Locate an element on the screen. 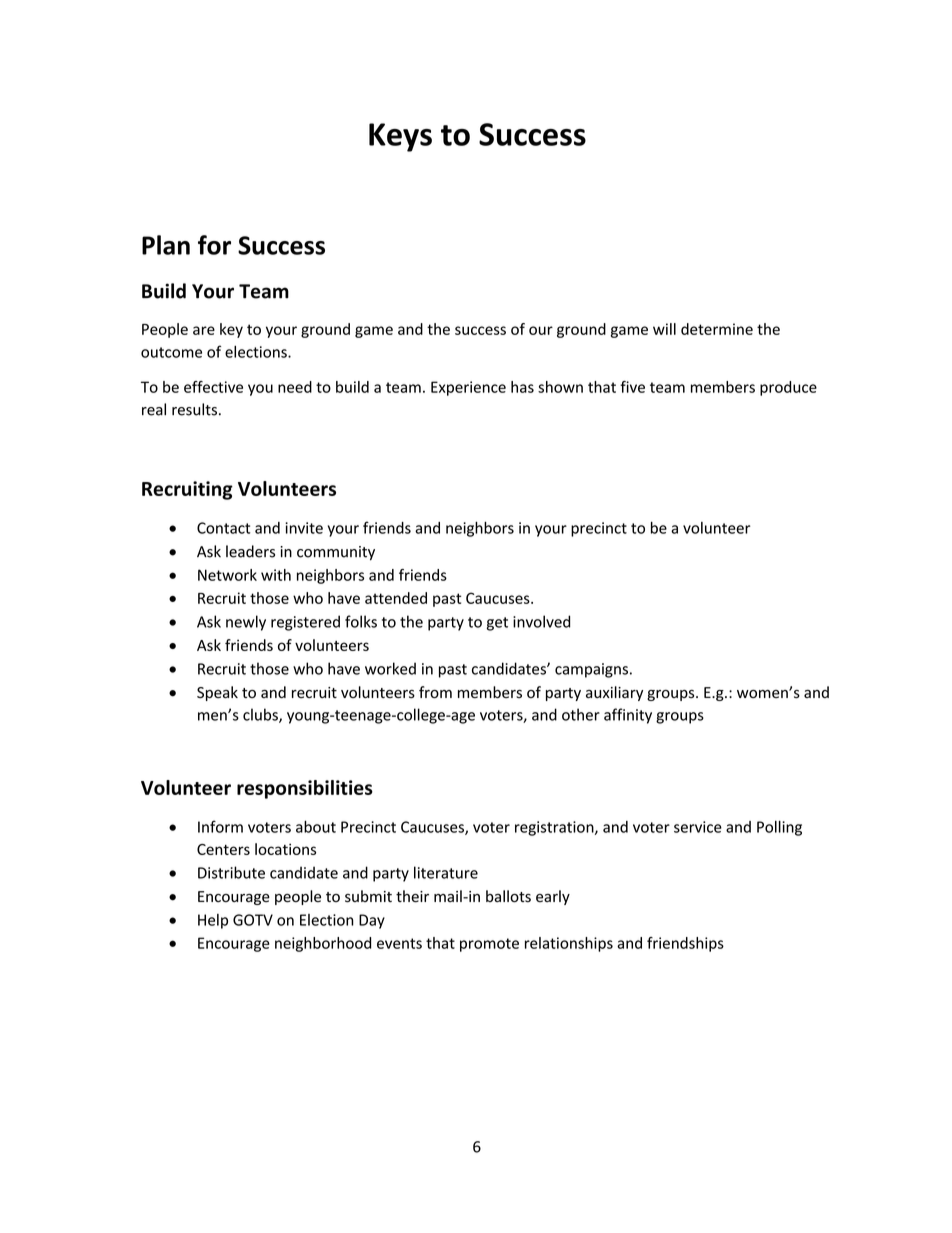 This screenshot has width=952, height=1233. Plan is located at coordinates (166, 245).
